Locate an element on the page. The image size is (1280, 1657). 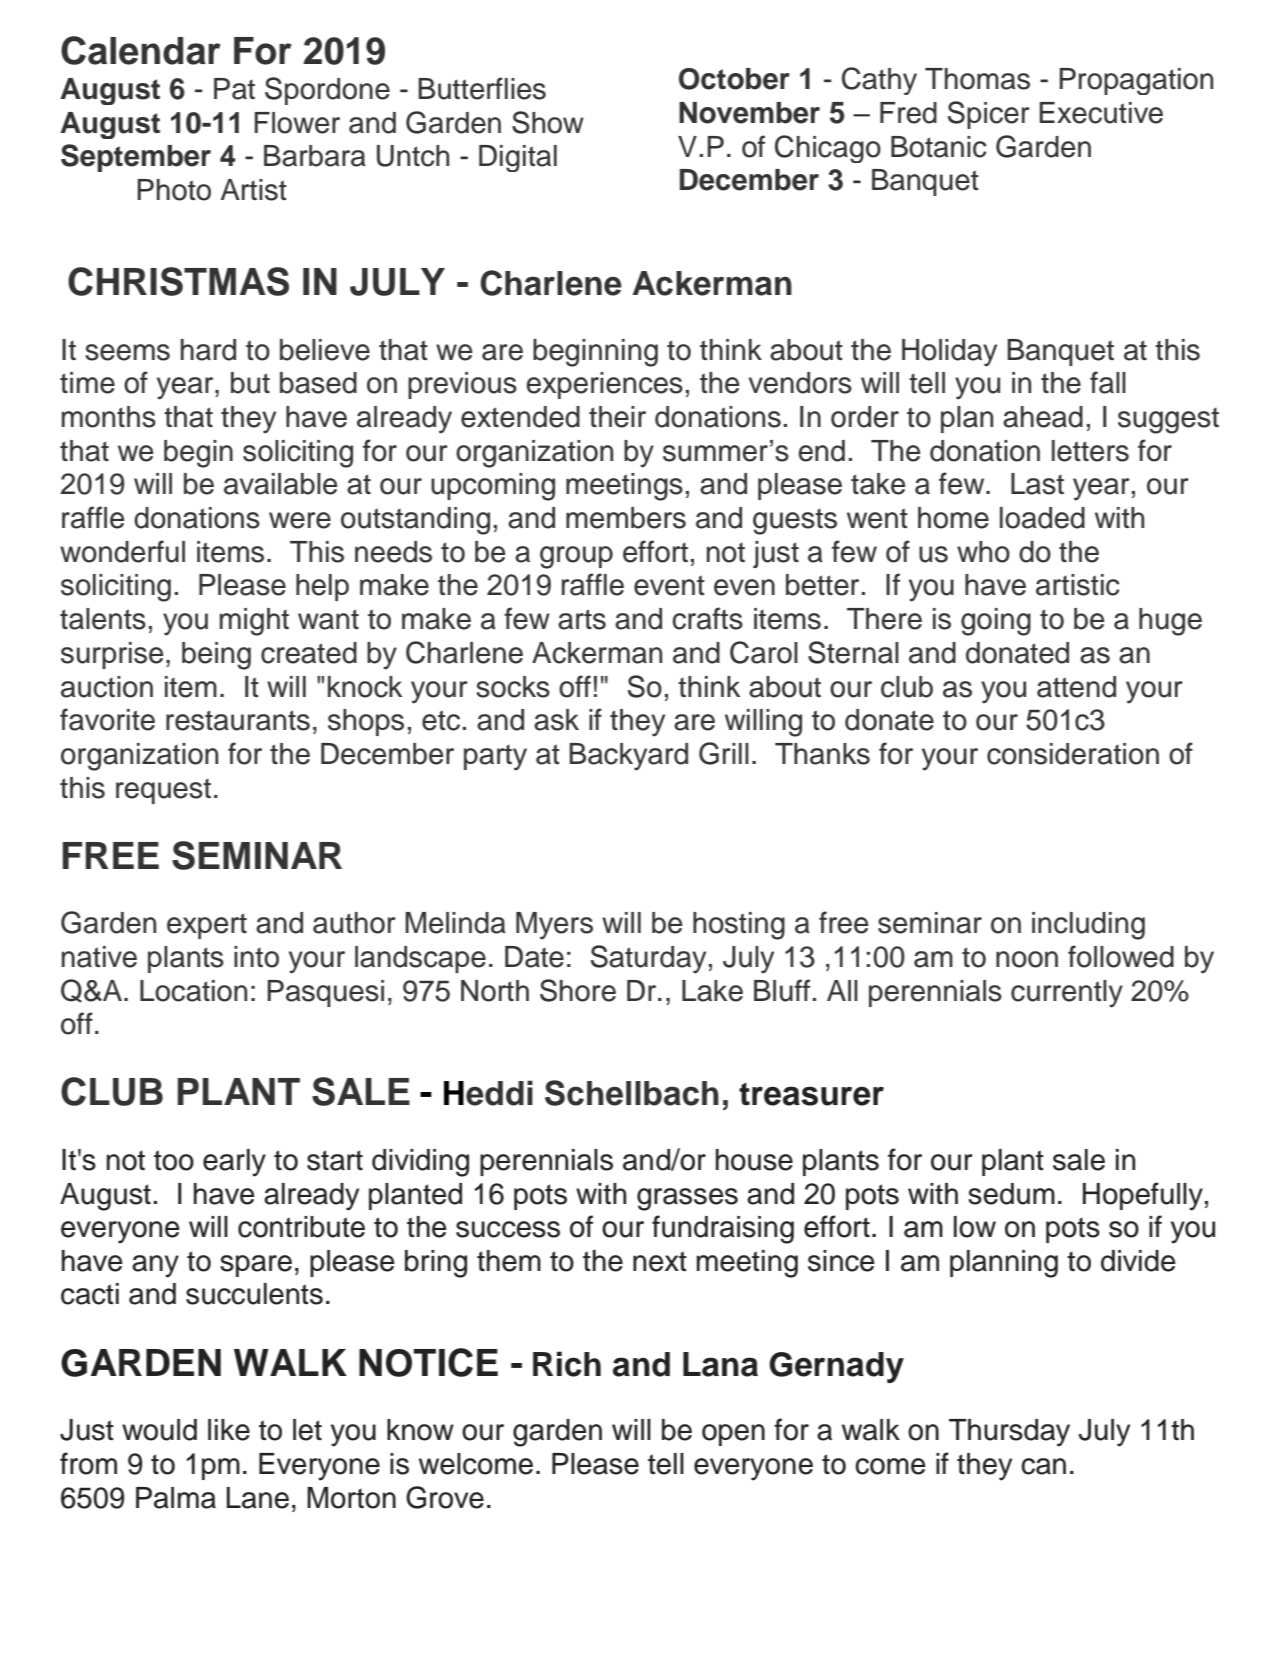
Pat is located at coordinates (234, 89).
